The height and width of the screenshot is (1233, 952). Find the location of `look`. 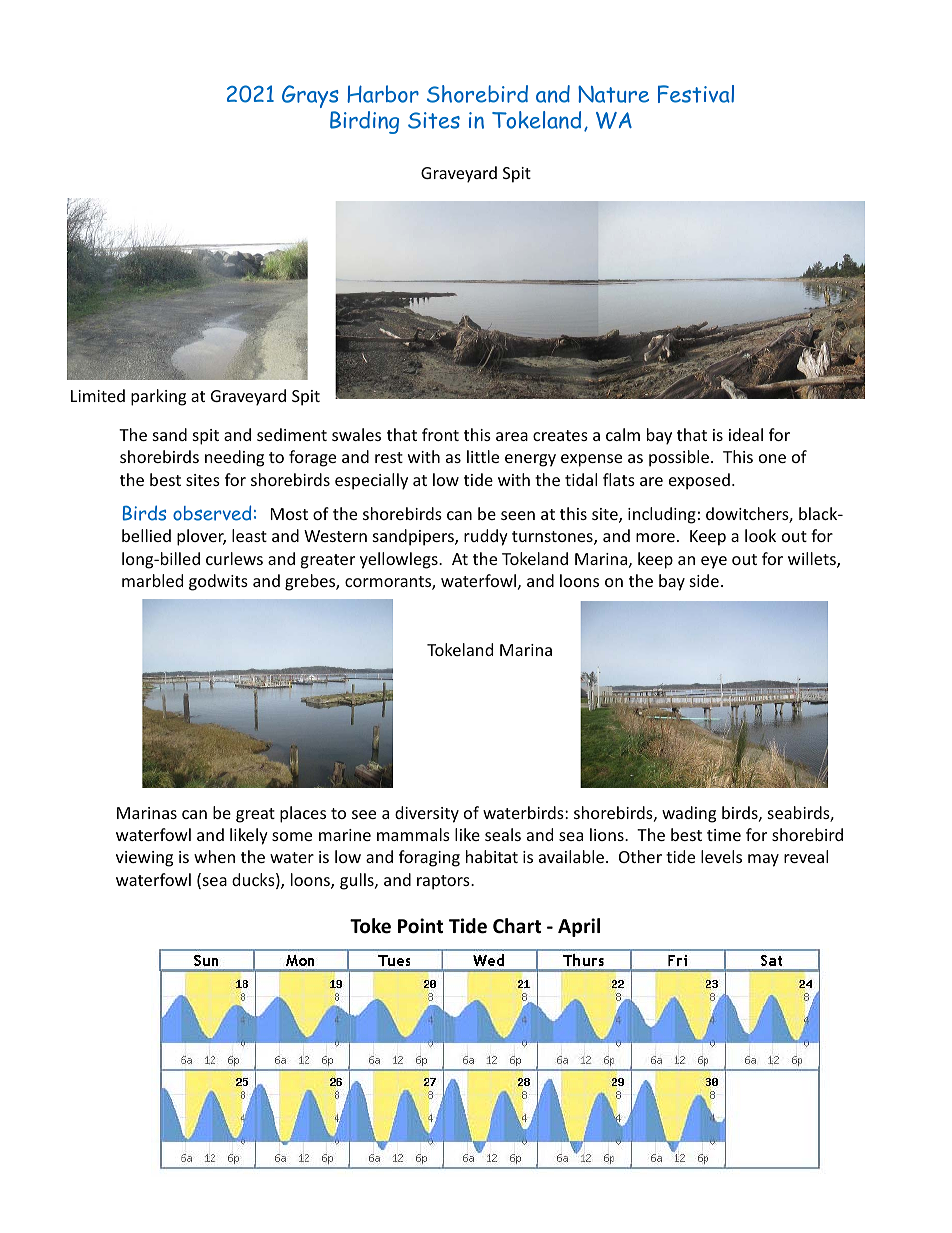

look is located at coordinates (760, 535).
